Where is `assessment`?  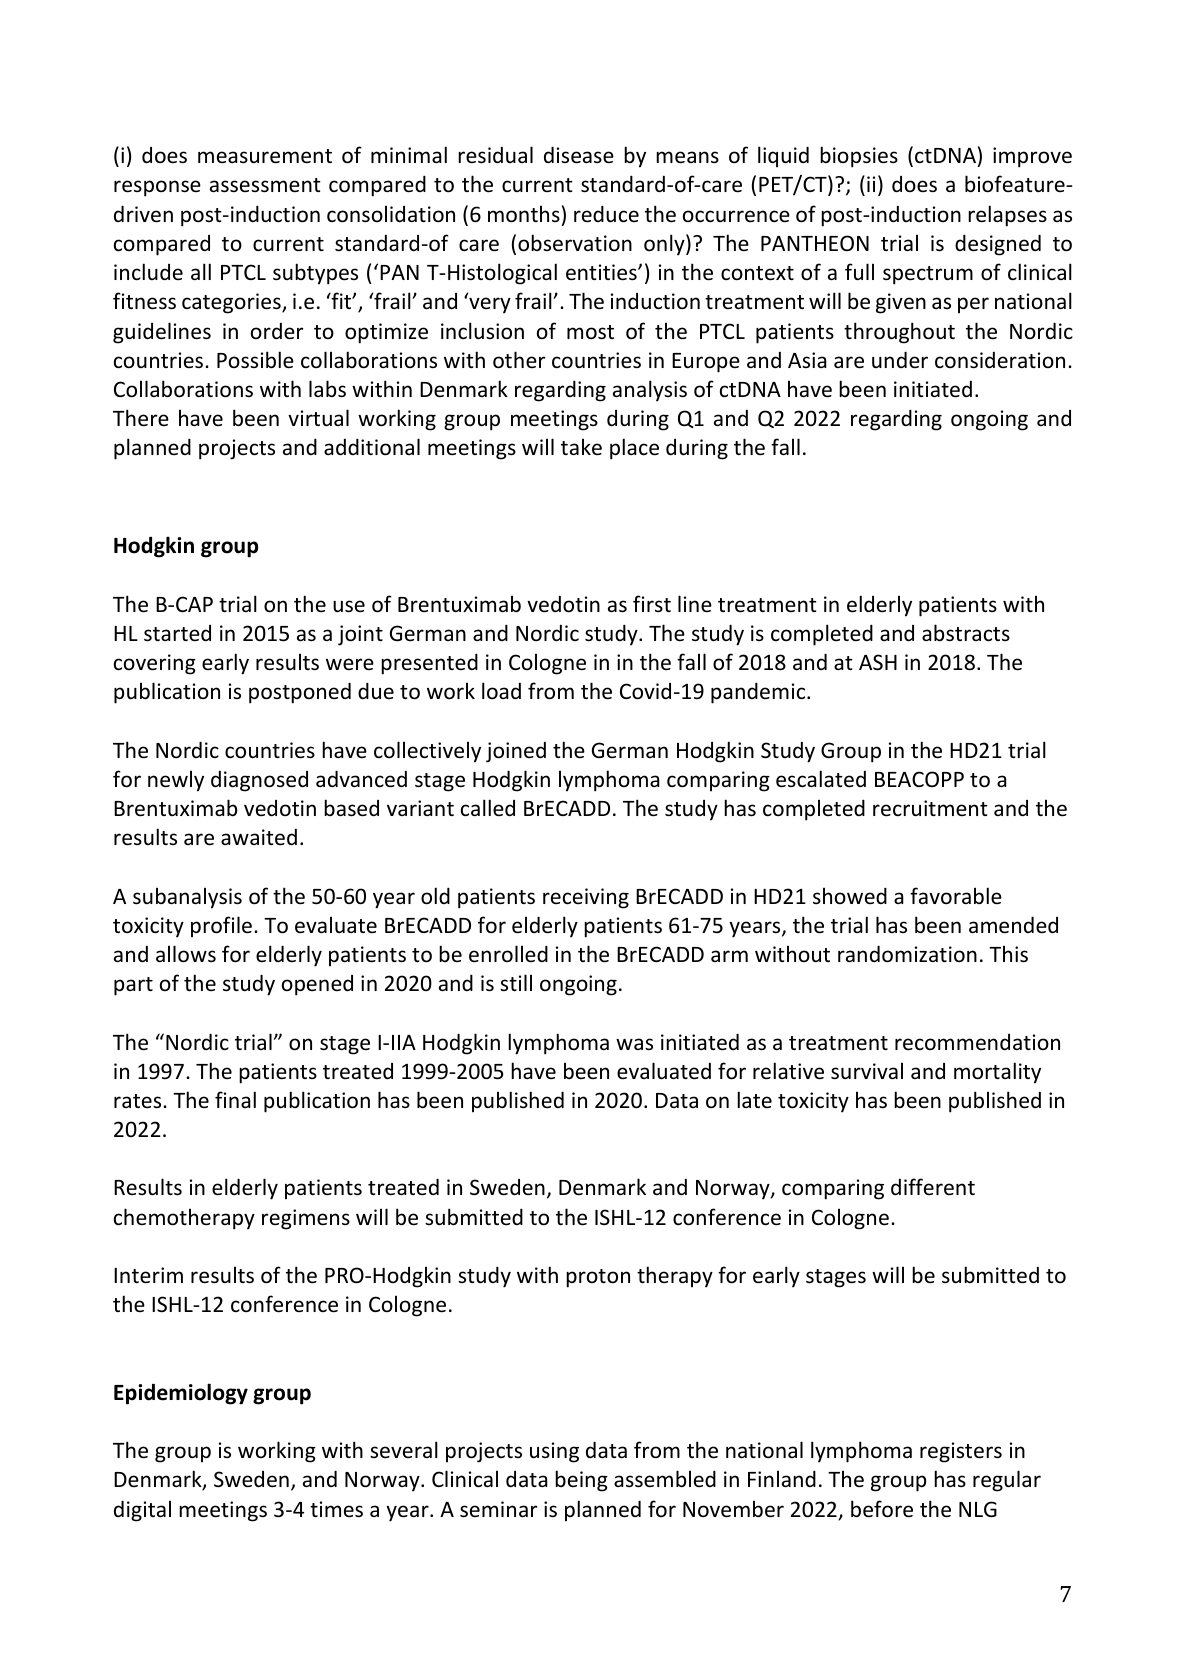 assessment is located at coordinates (265, 185).
